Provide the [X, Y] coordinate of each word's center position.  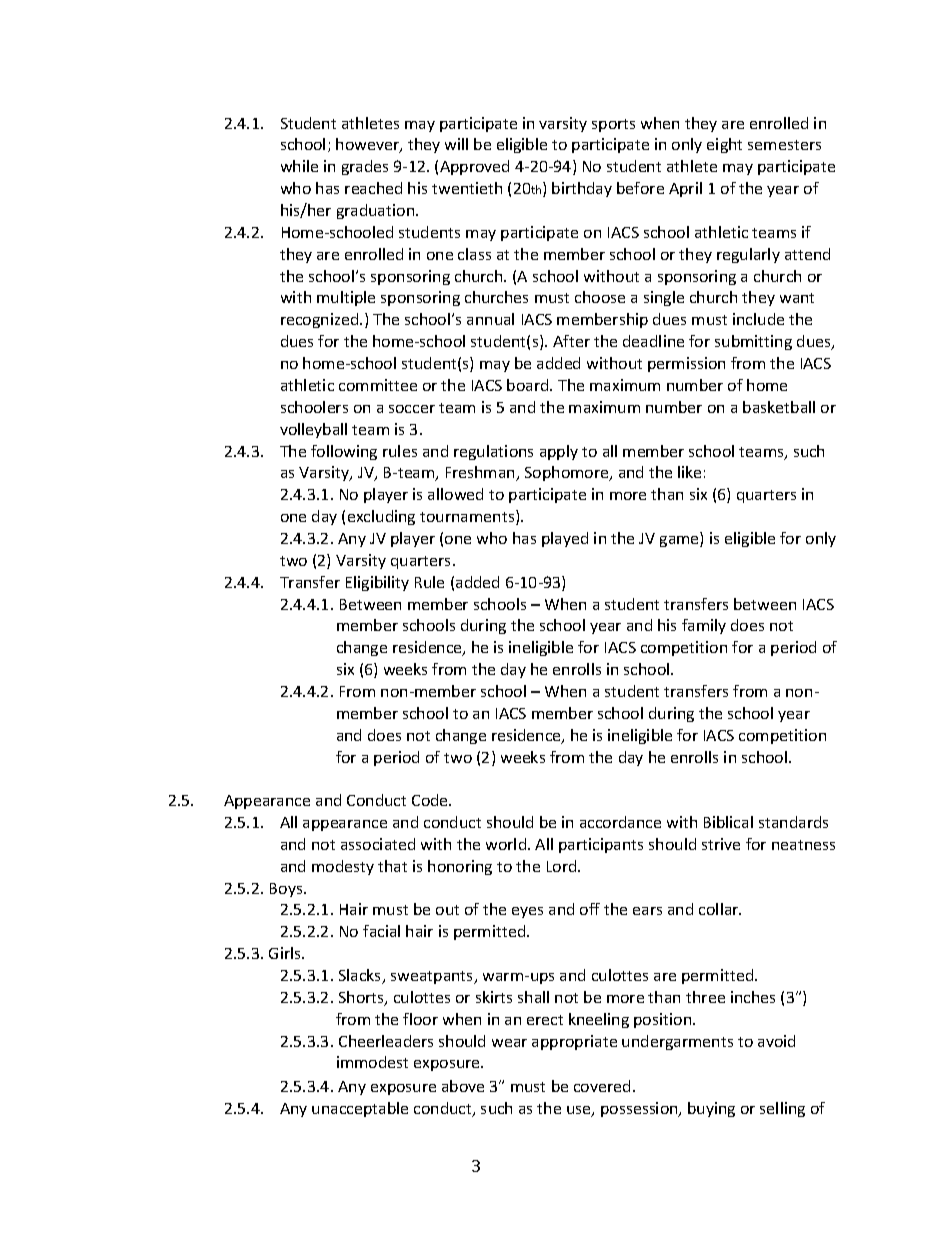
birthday [582, 189]
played [565, 539]
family [704, 626]
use [580, 1111]
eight [724, 145]
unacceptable [360, 1109]
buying [711, 1109]
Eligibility [377, 583]
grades [365, 167]
